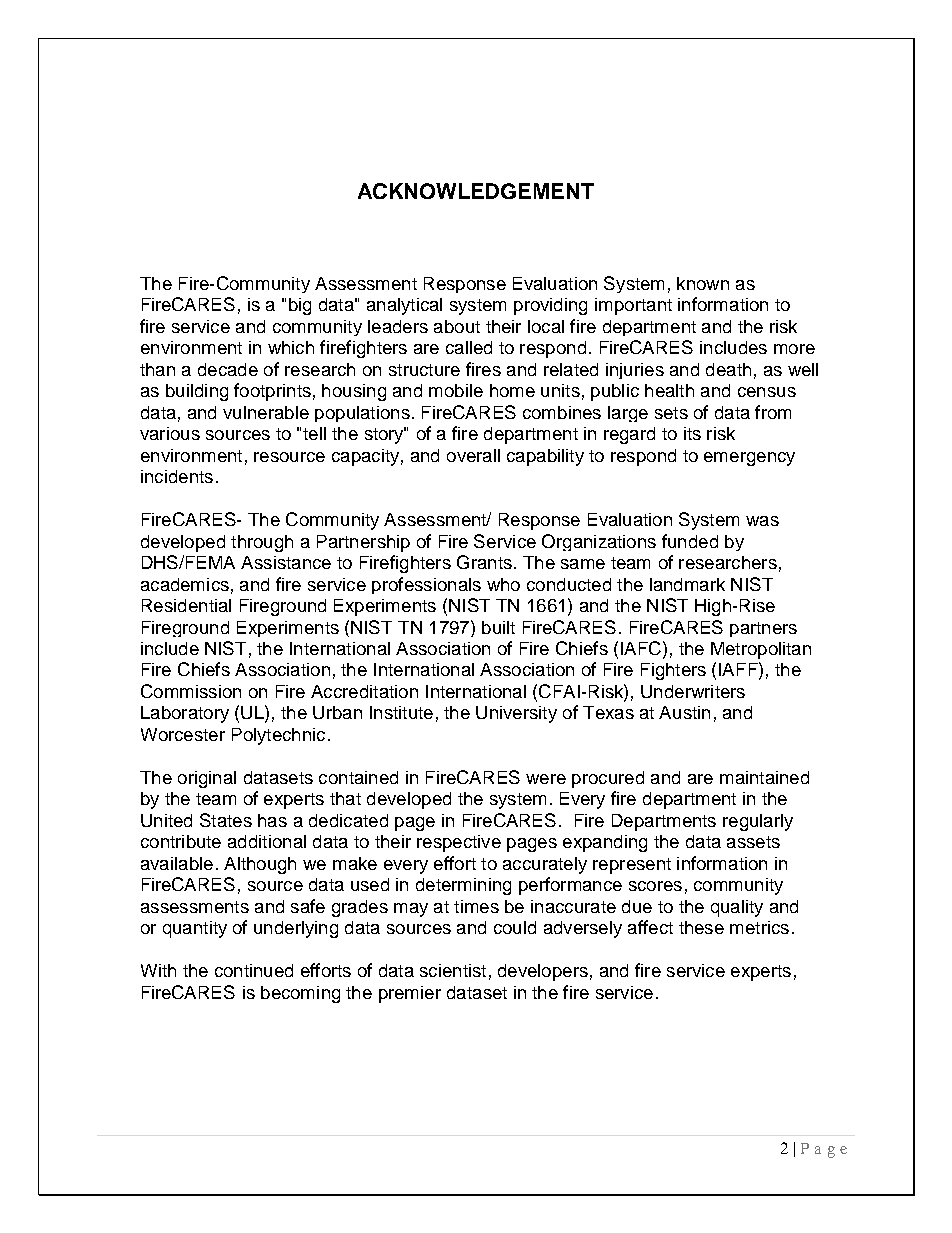 The width and height of the document is (952, 1233). I want to click on ACKNOWLEDGEMENT, so click(476, 191).
